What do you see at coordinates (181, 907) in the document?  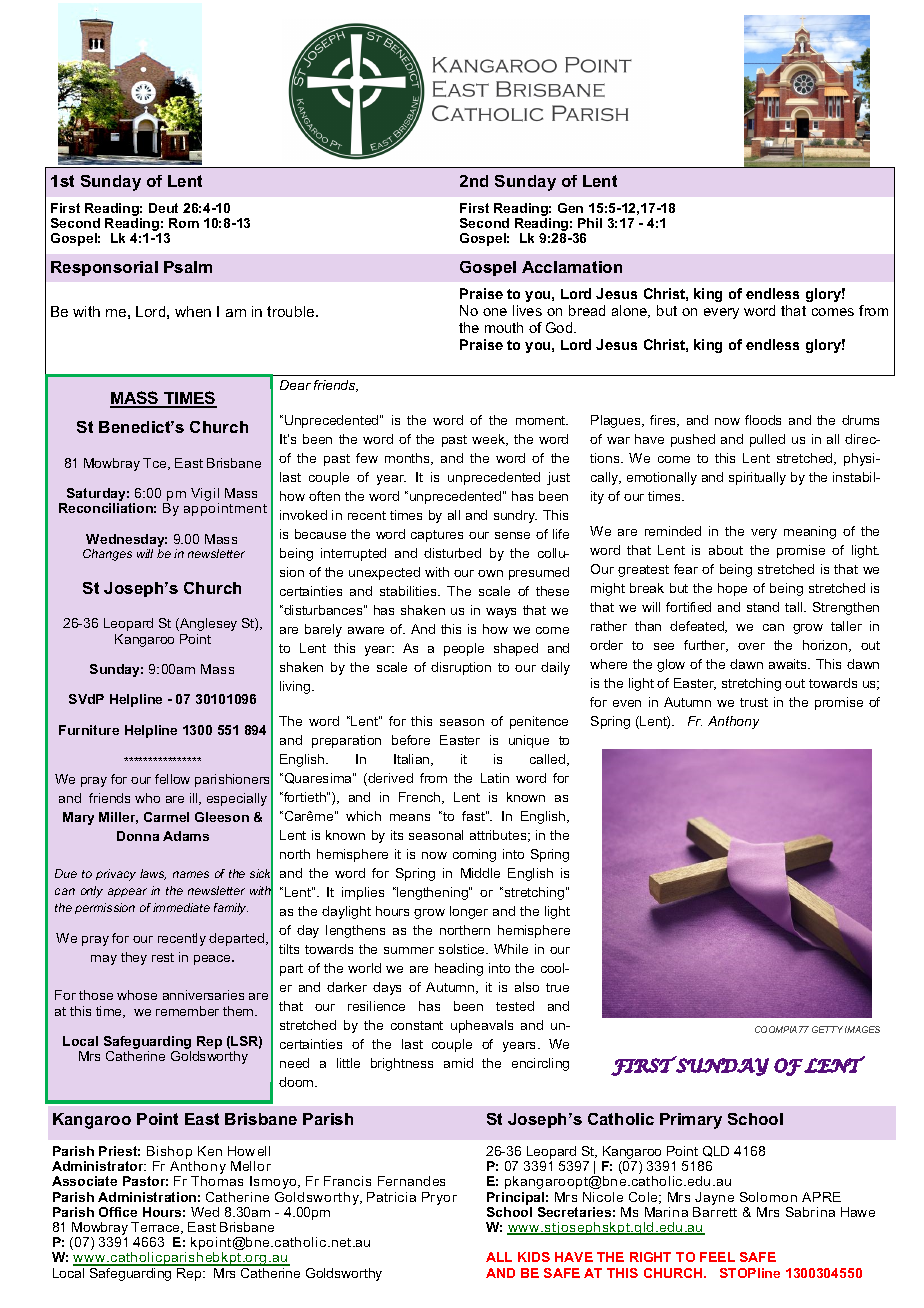 I see `immediate` at bounding box center [181, 907].
